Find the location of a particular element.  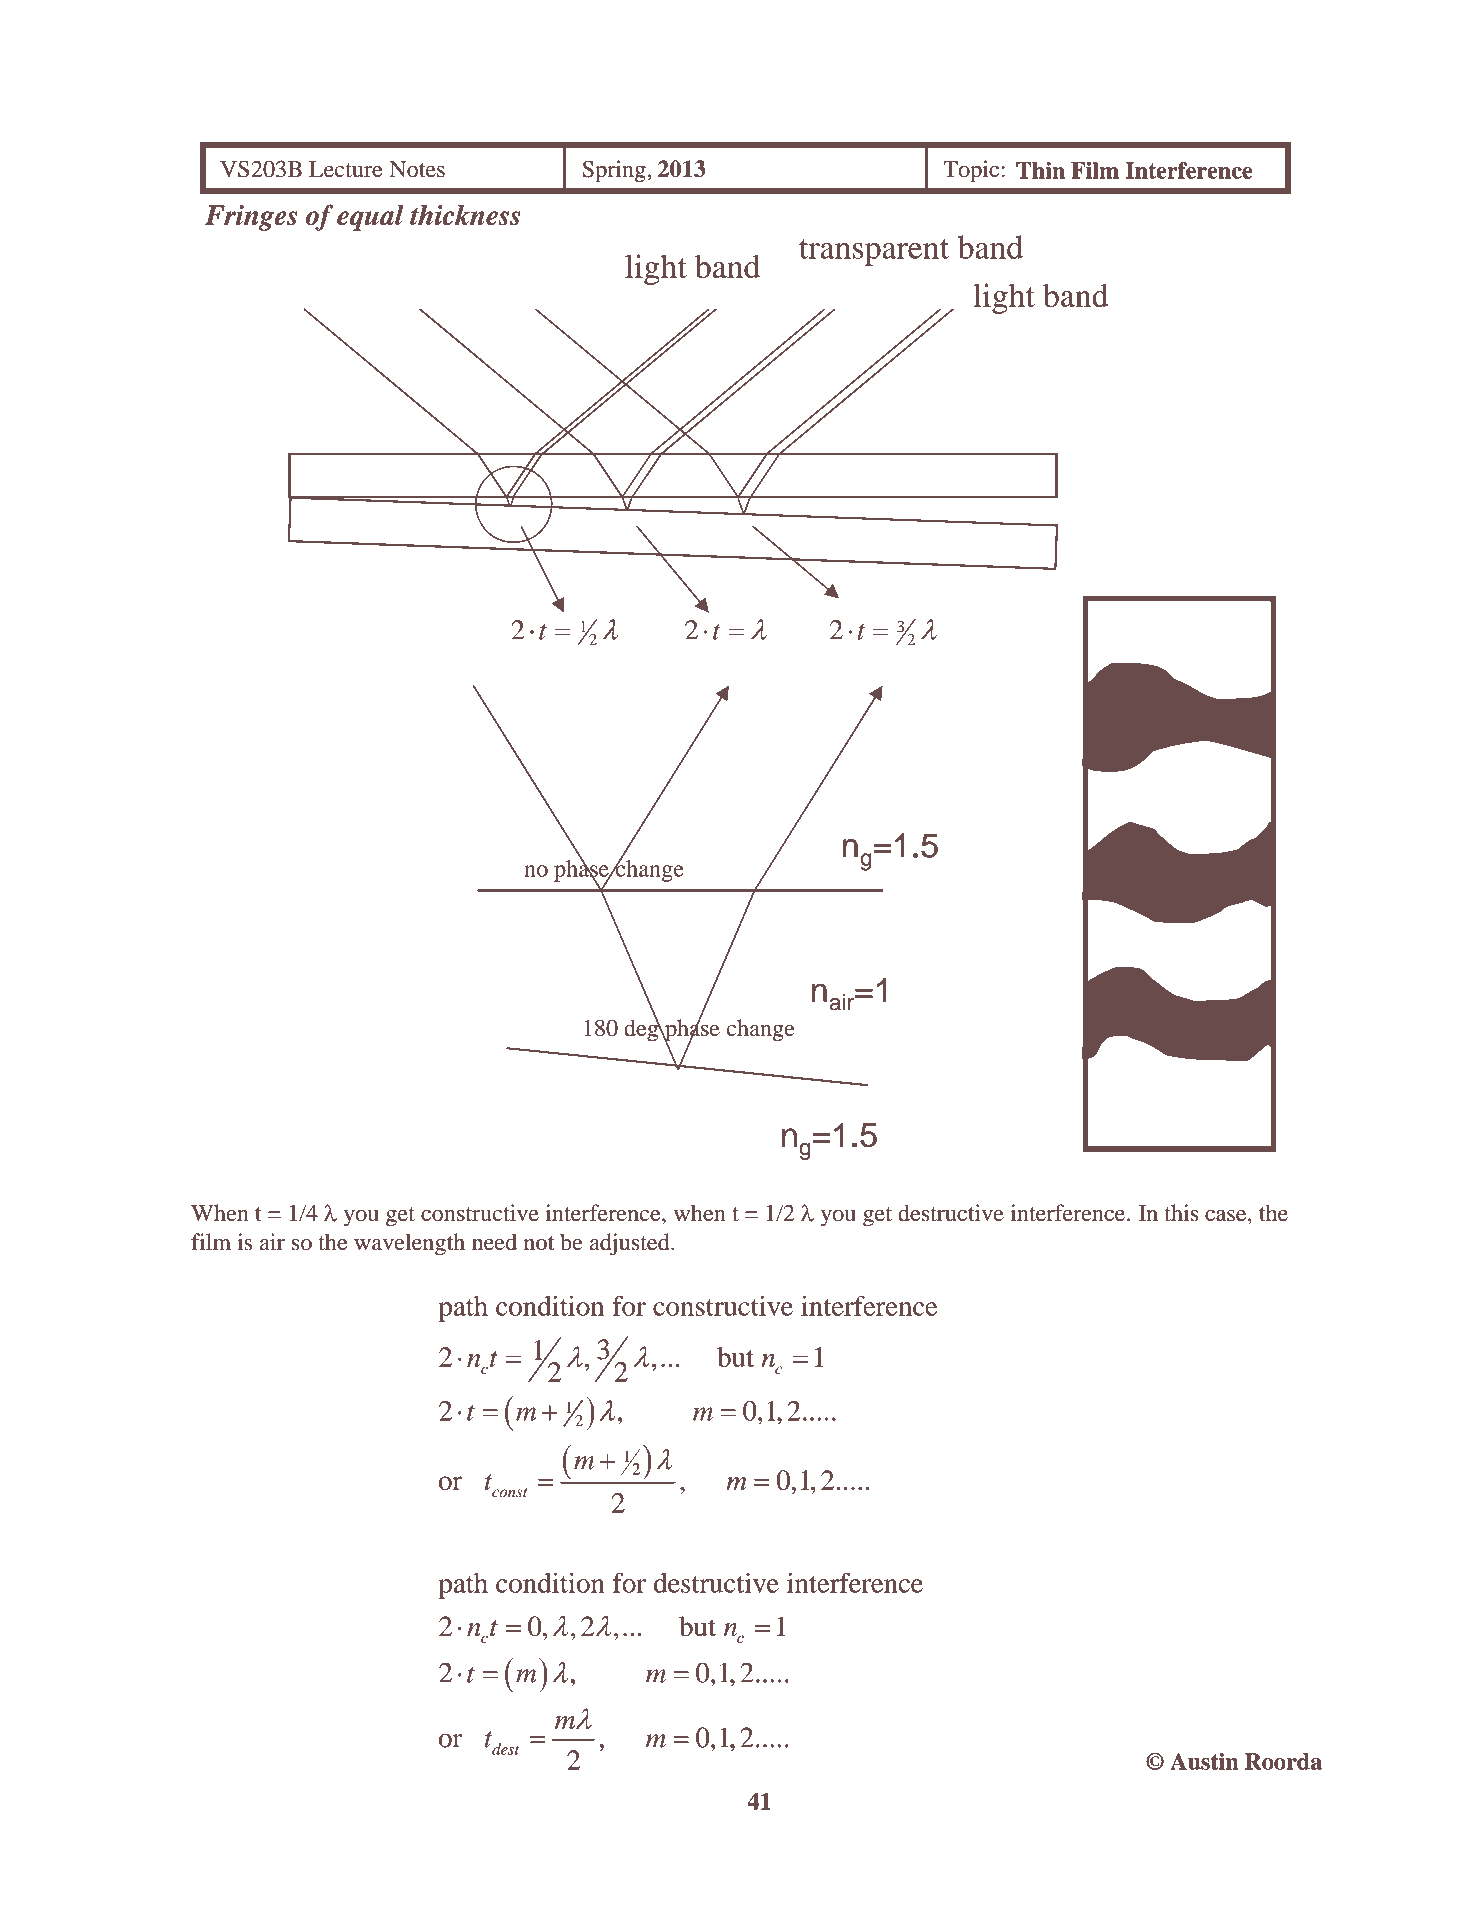

Lecture is located at coordinates (345, 169).
